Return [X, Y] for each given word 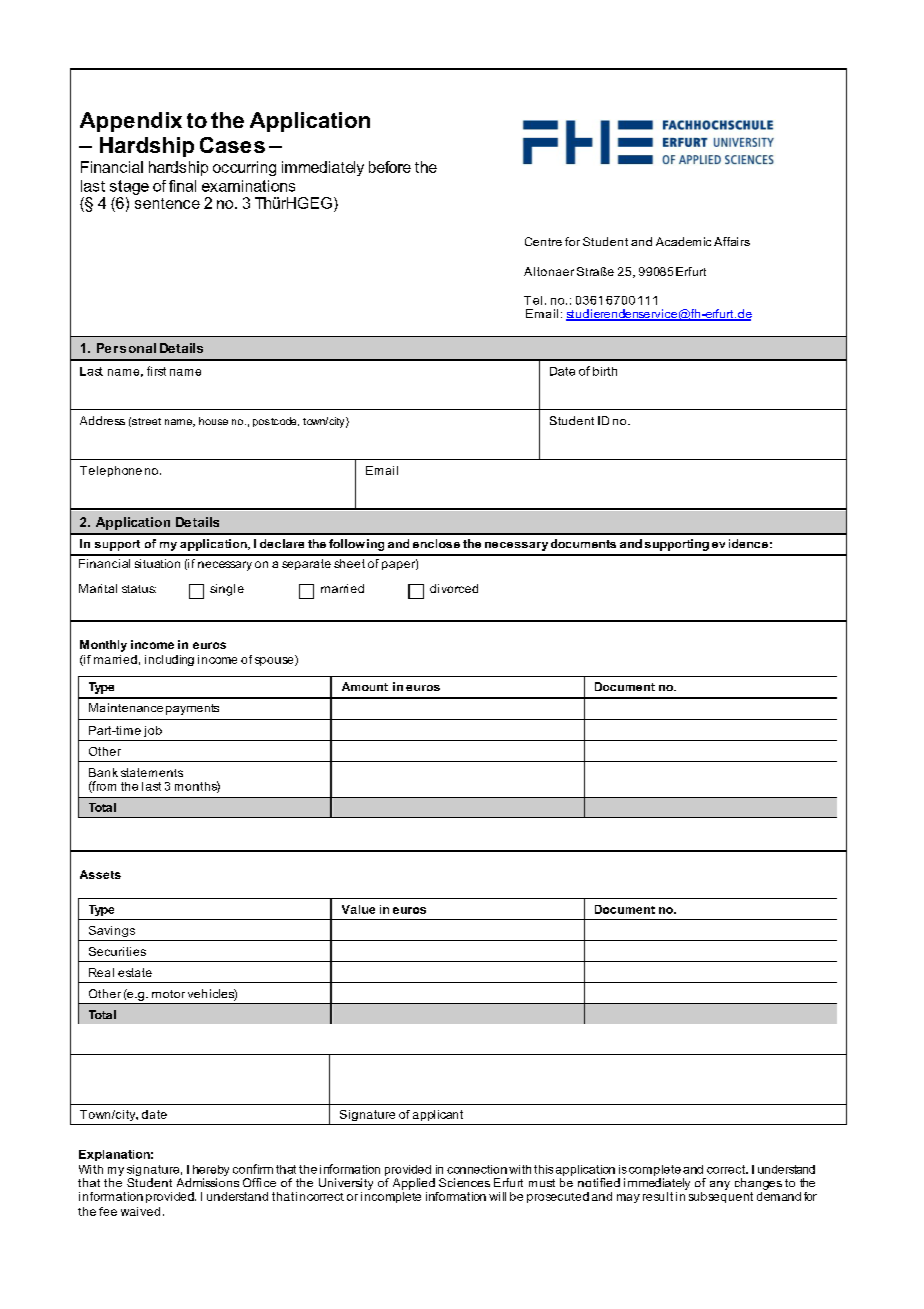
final [182, 186]
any [720, 1185]
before [390, 167]
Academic [683, 241]
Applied [414, 1184]
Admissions [208, 1182]
